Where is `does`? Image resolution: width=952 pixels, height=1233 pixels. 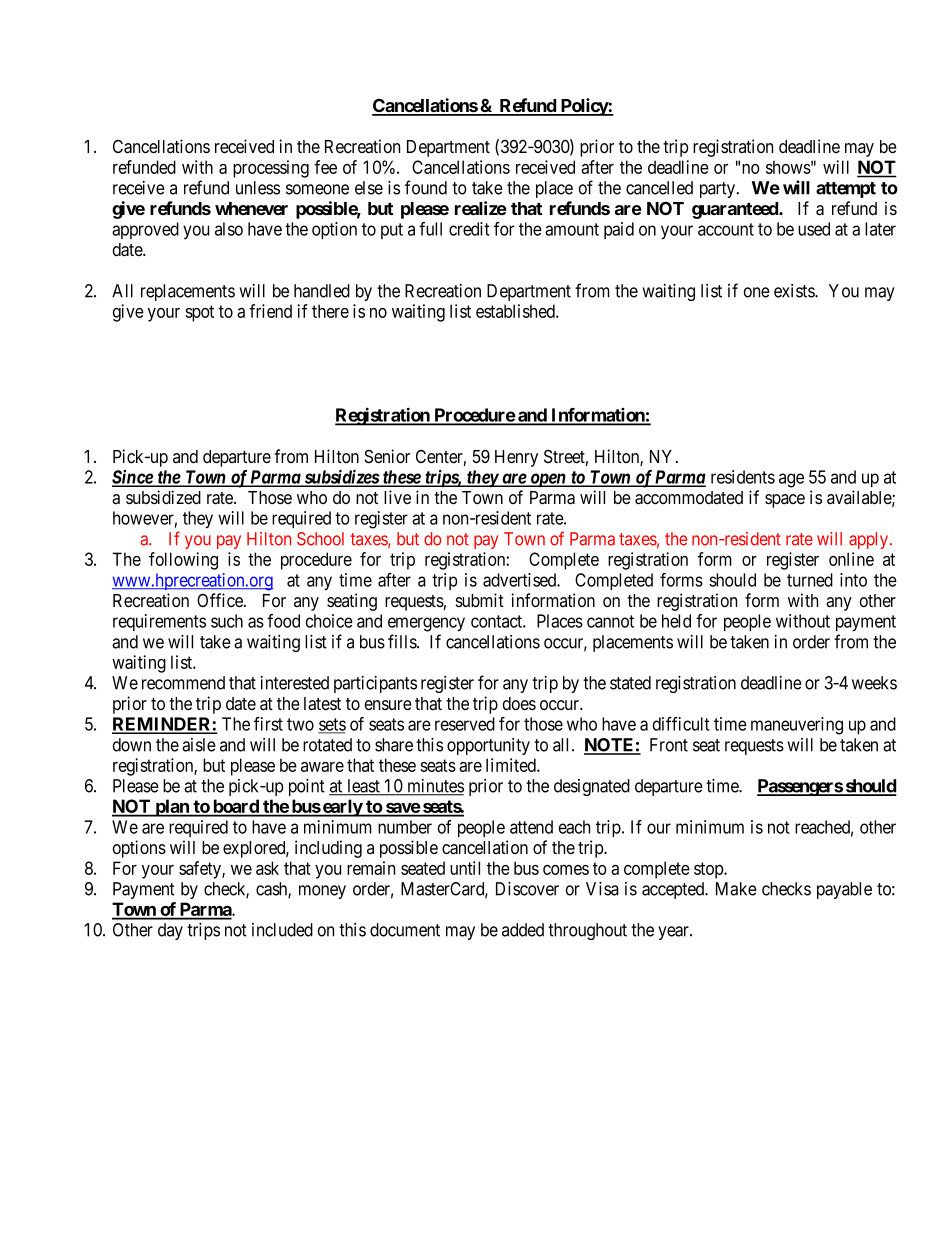
does is located at coordinates (519, 703).
